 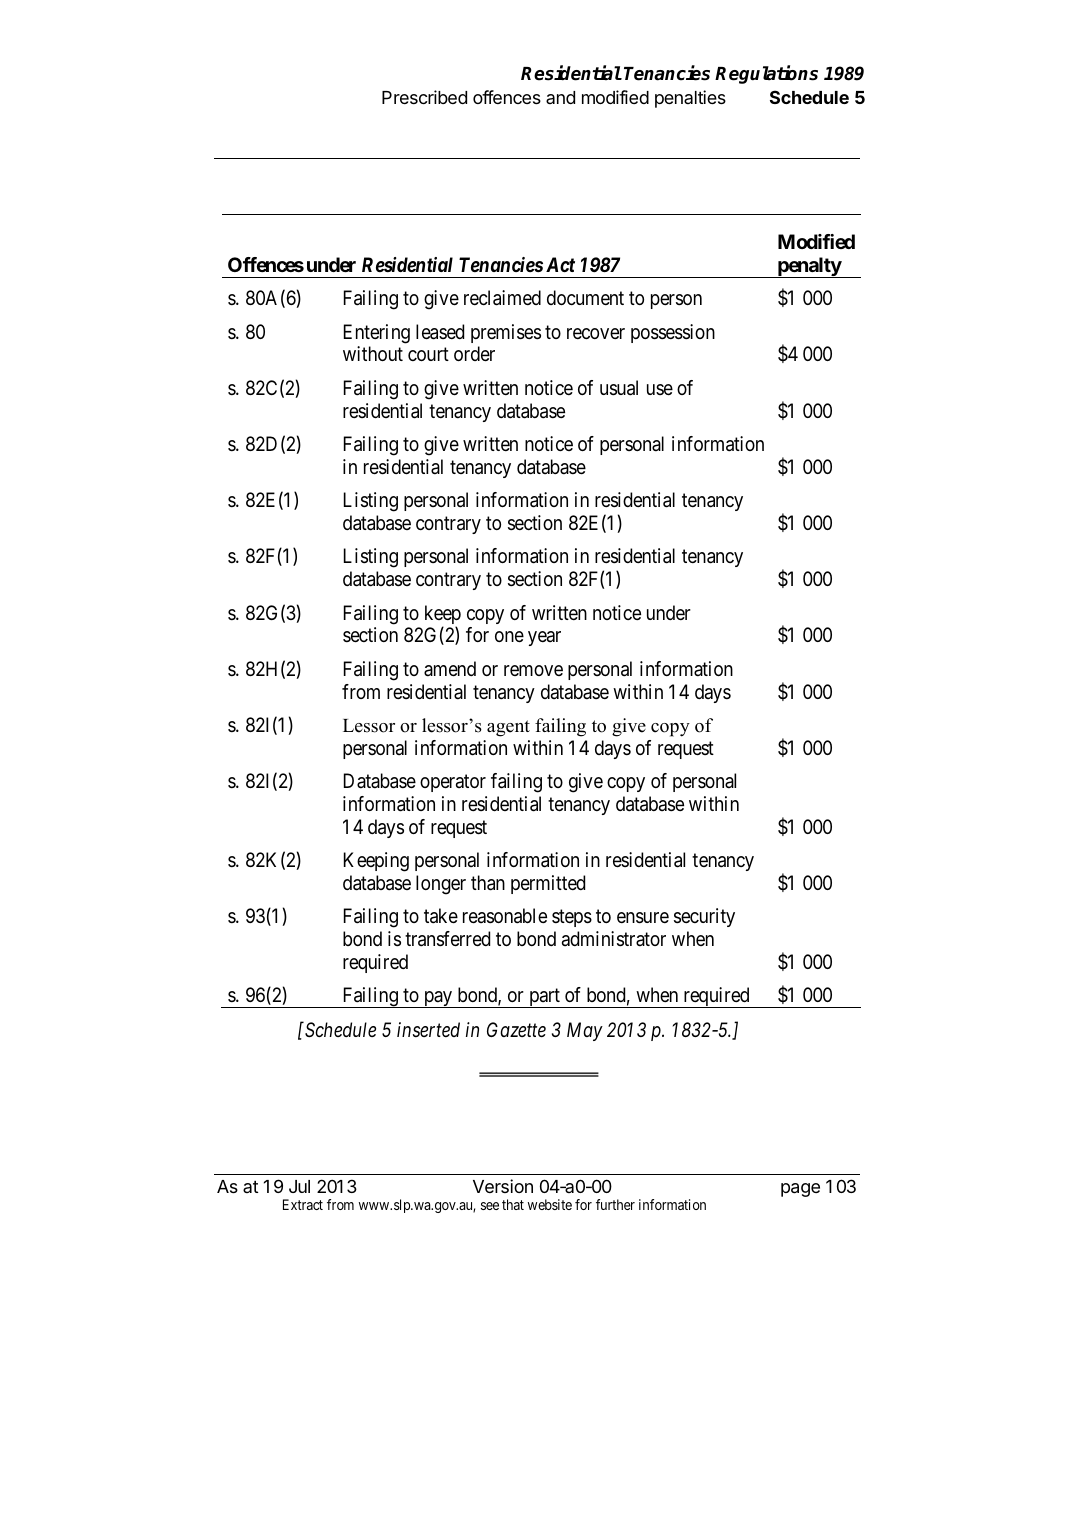 I want to click on Prescribed, so click(x=424, y=97).
